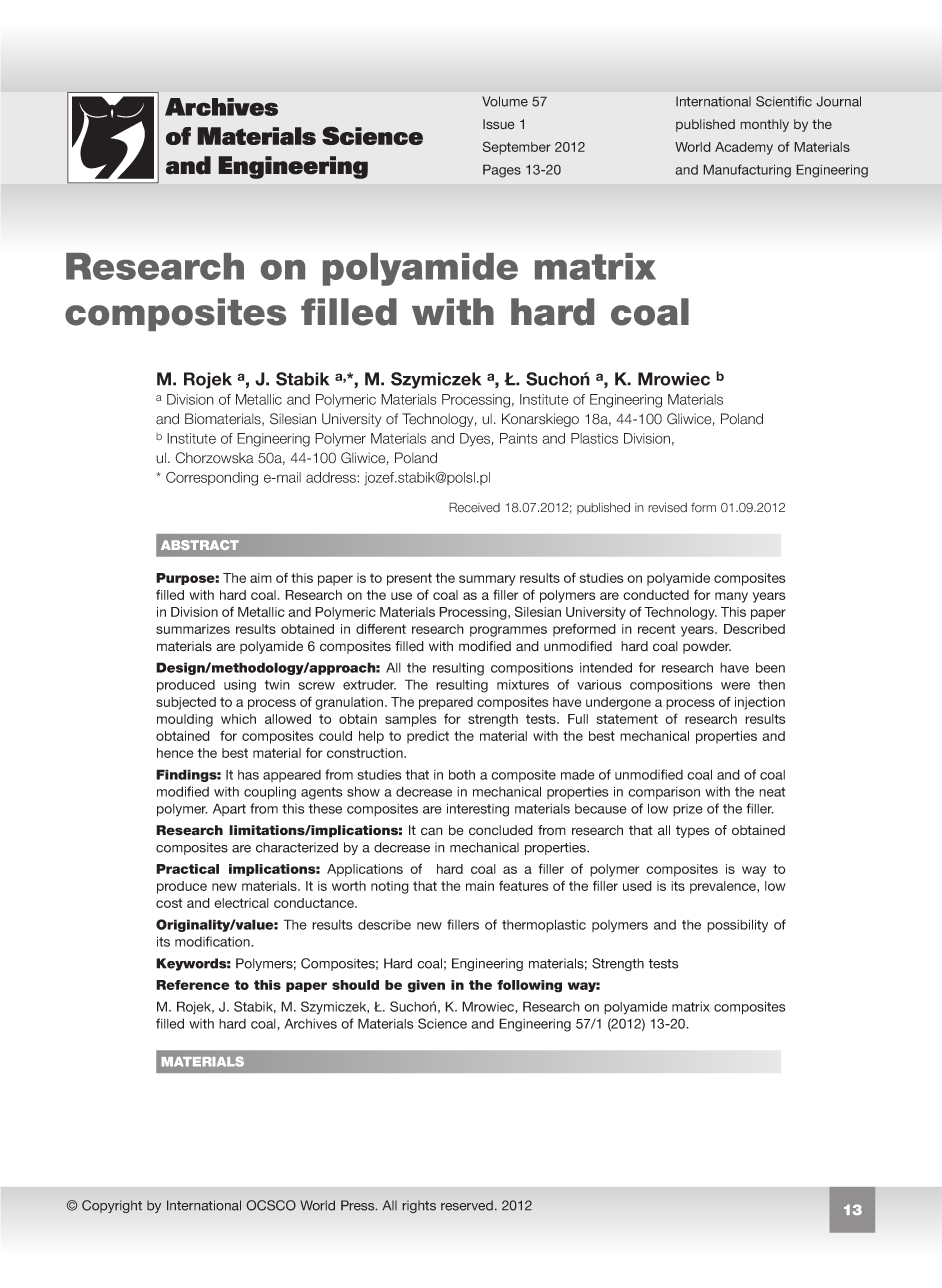 The height and width of the screenshot is (1288, 942). I want to click on Corresponding, so click(212, 479).
